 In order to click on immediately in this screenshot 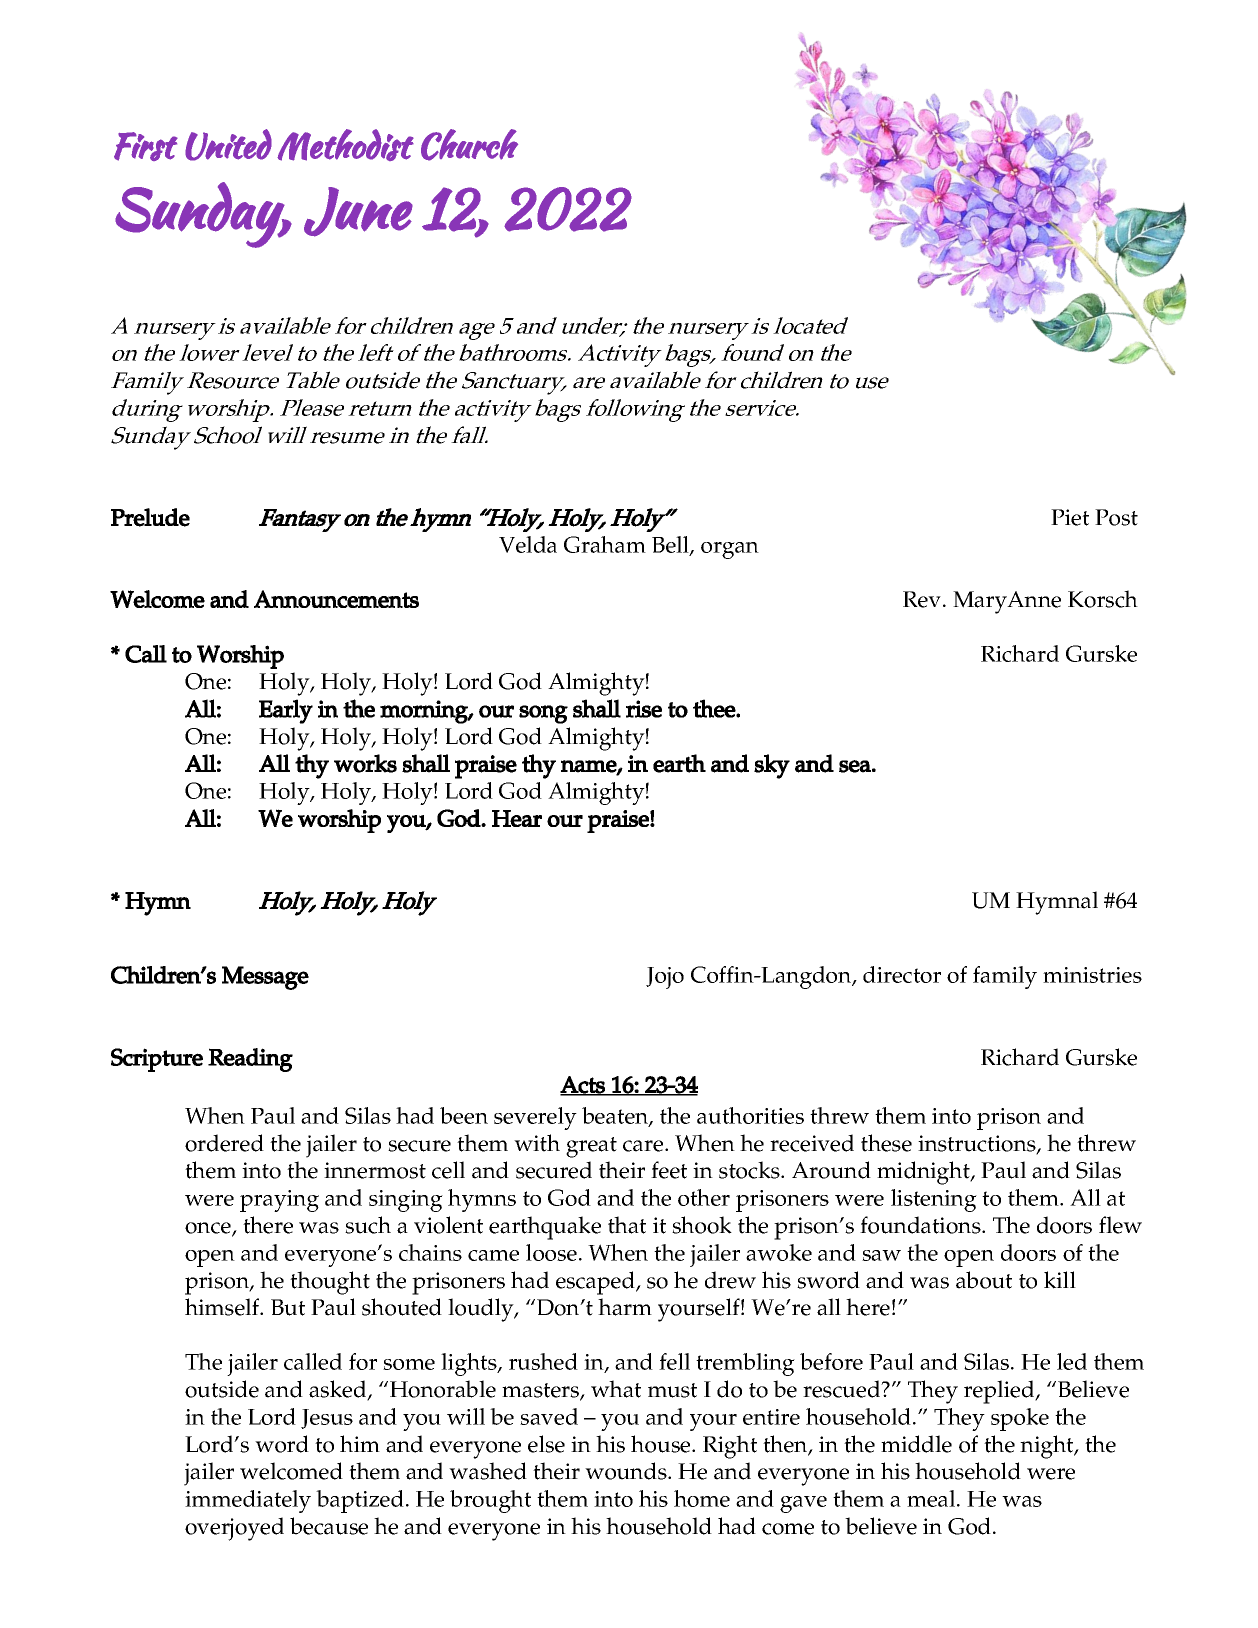, I will do `click(248, 1501)`.
